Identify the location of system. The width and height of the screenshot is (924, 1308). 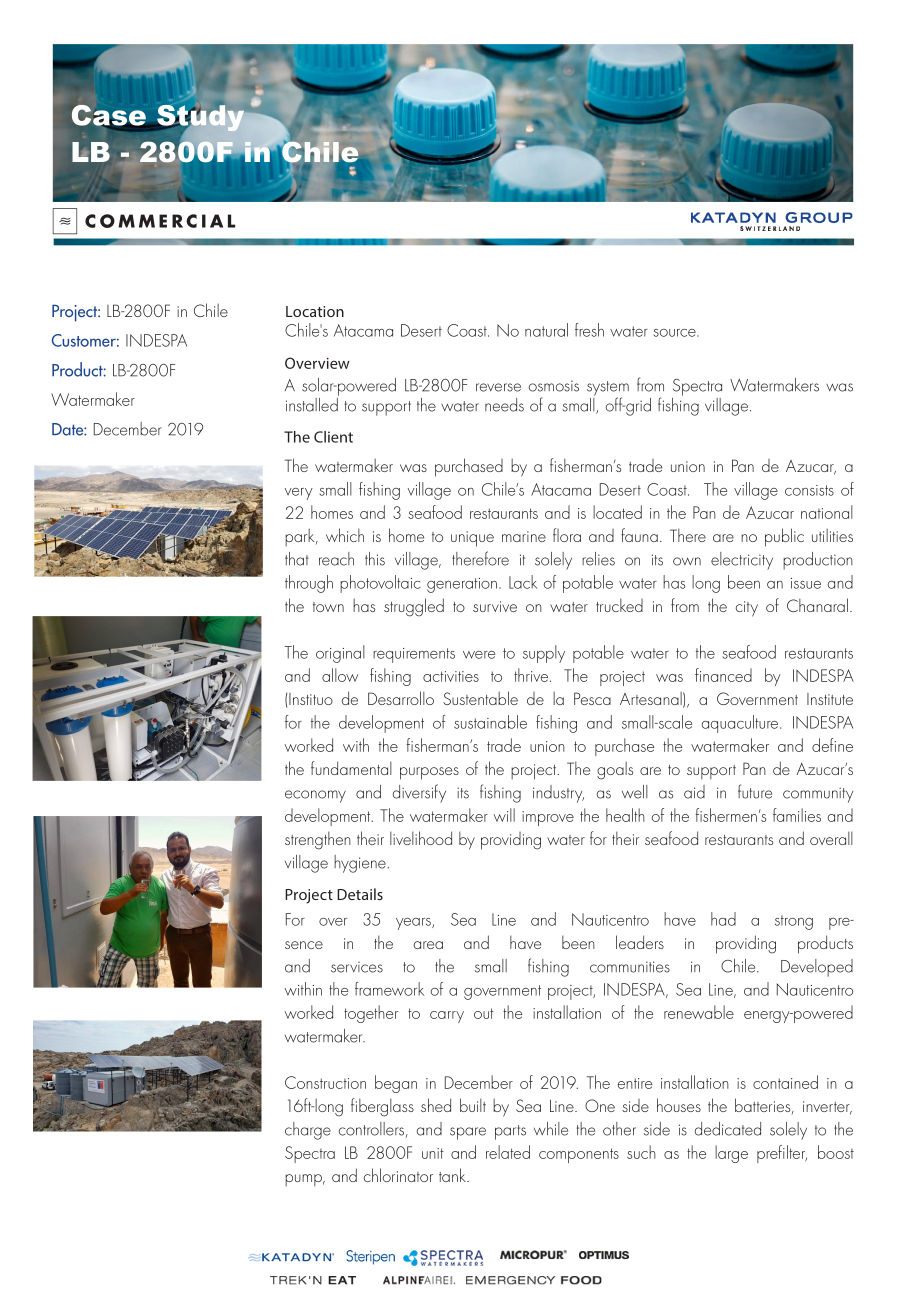
(608, 389).
